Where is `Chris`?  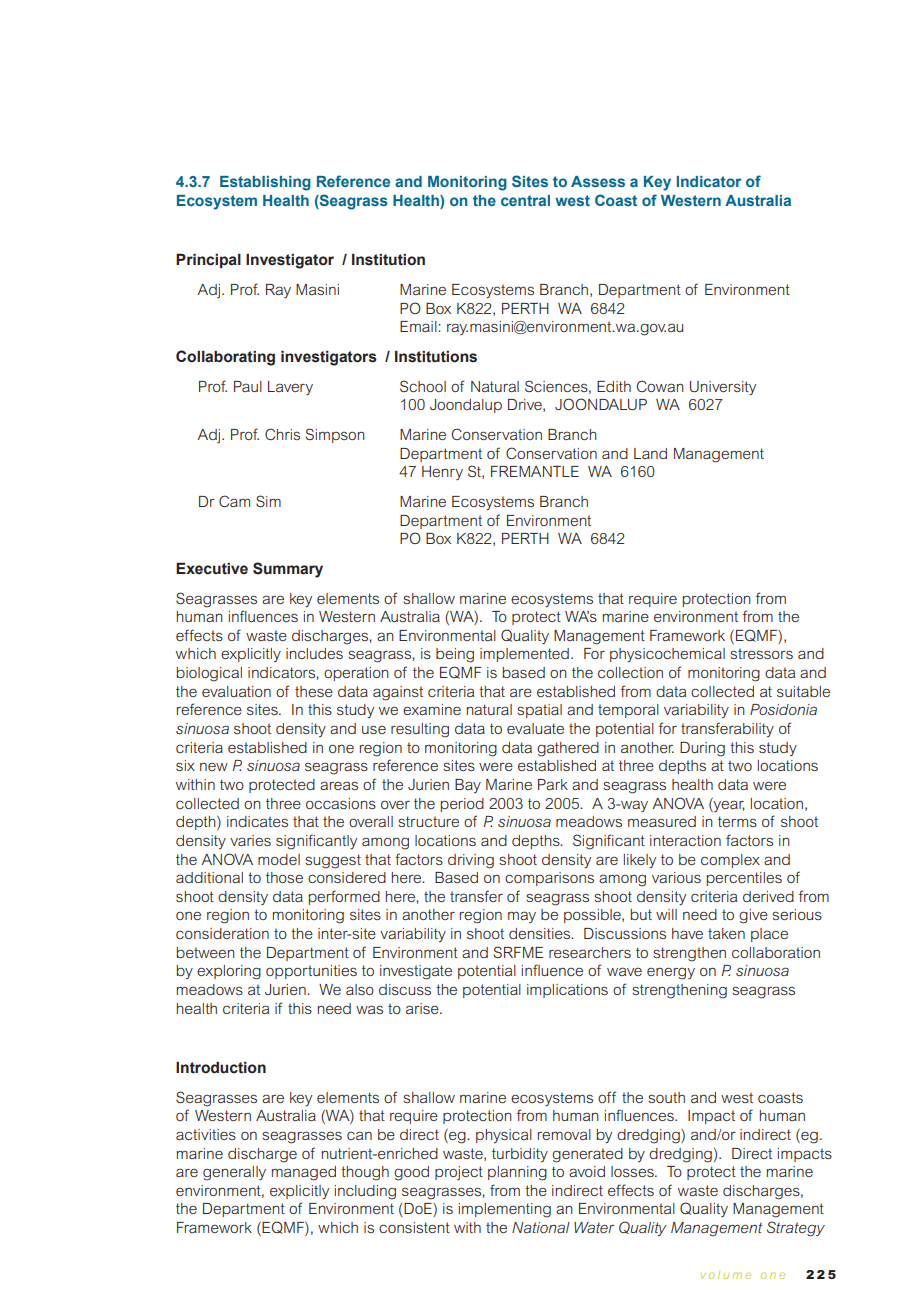 Chris is located at coordinates (282, 434).
